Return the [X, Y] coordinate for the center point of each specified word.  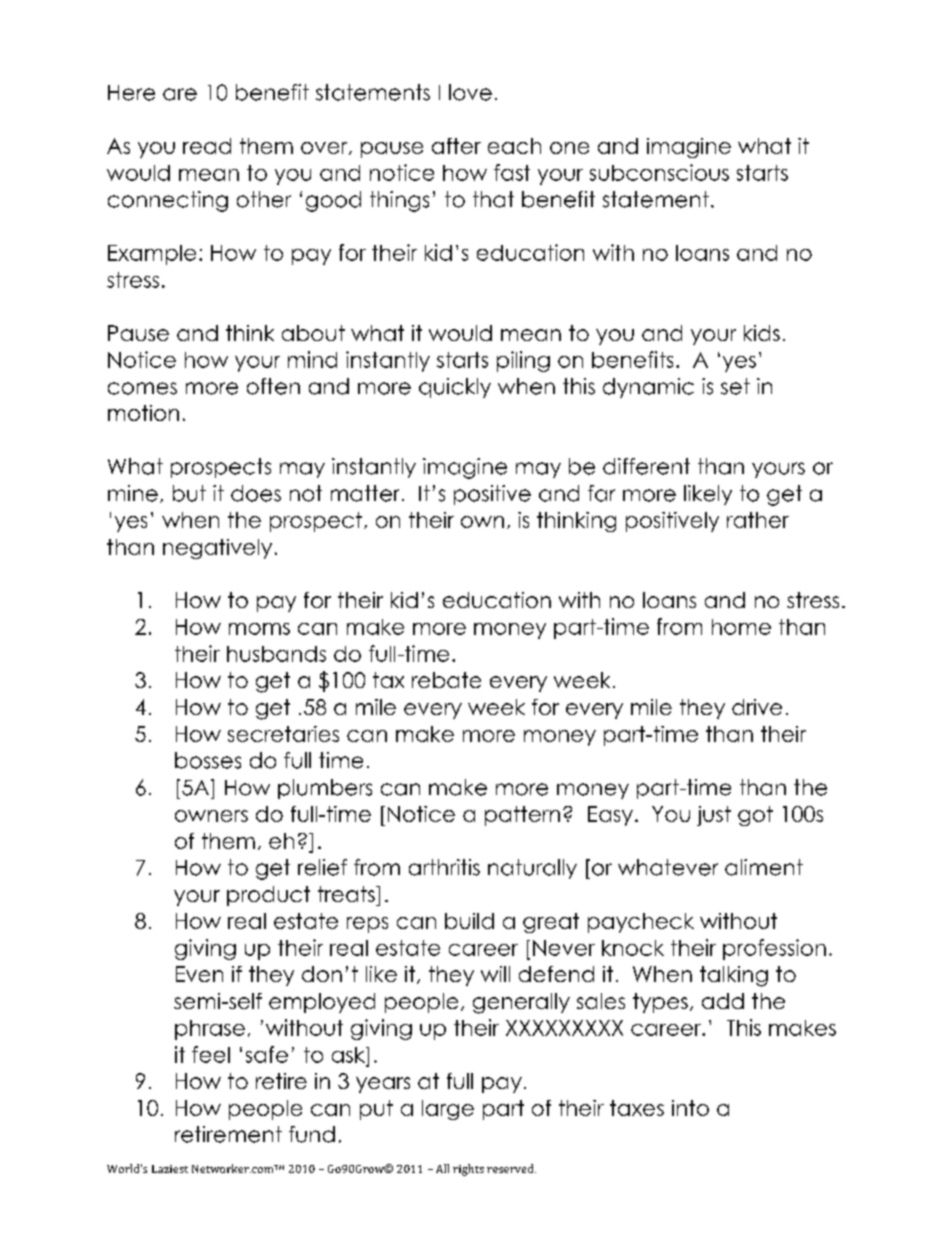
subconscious [659, 172]
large [448, 1110]
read [207, 146]
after [456, 146]
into [690, 1108]
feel [211, 1054]
